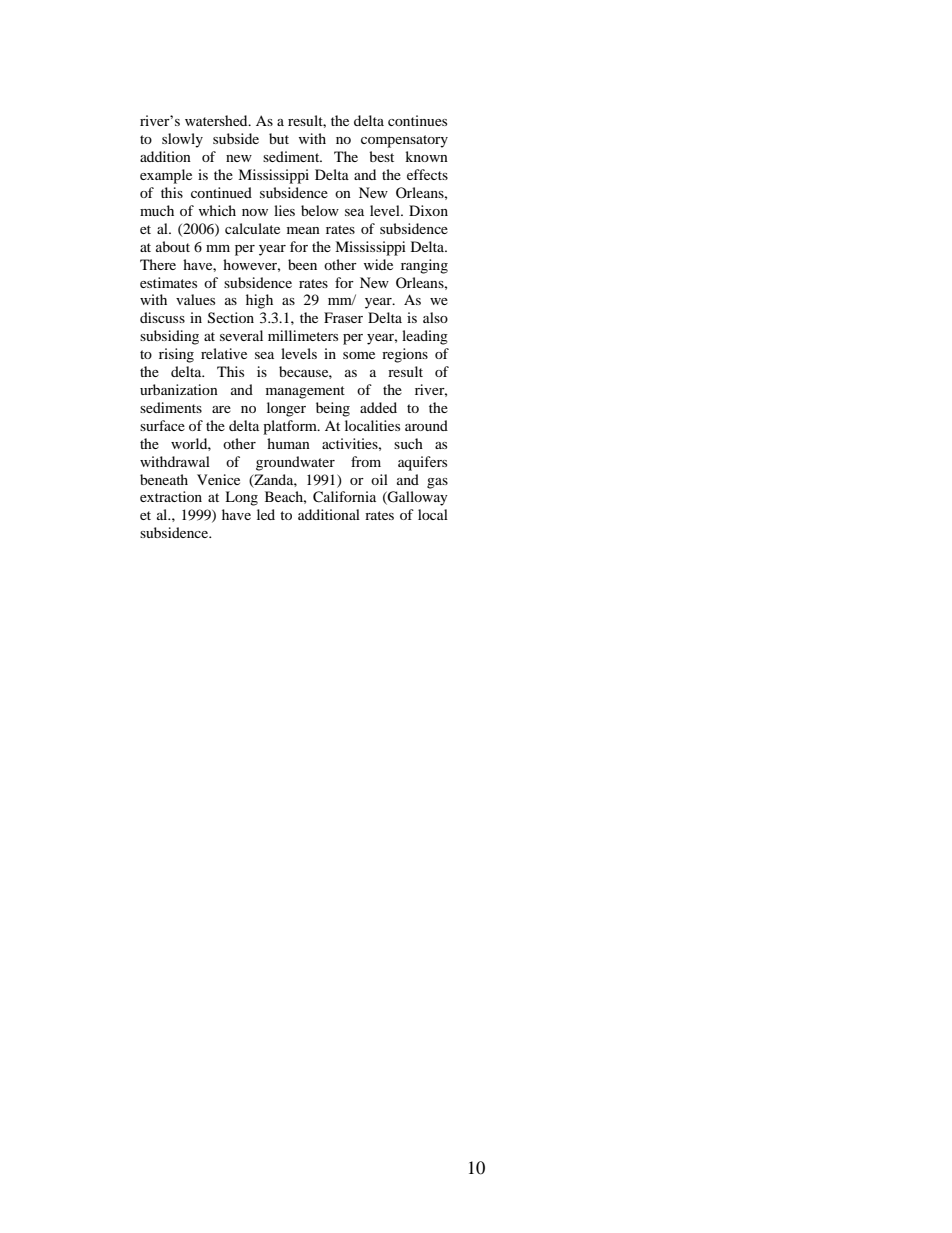  What do you see at coordinates (182, 140) in the image?
I see `slowly` at bounding box center [182, 140].
